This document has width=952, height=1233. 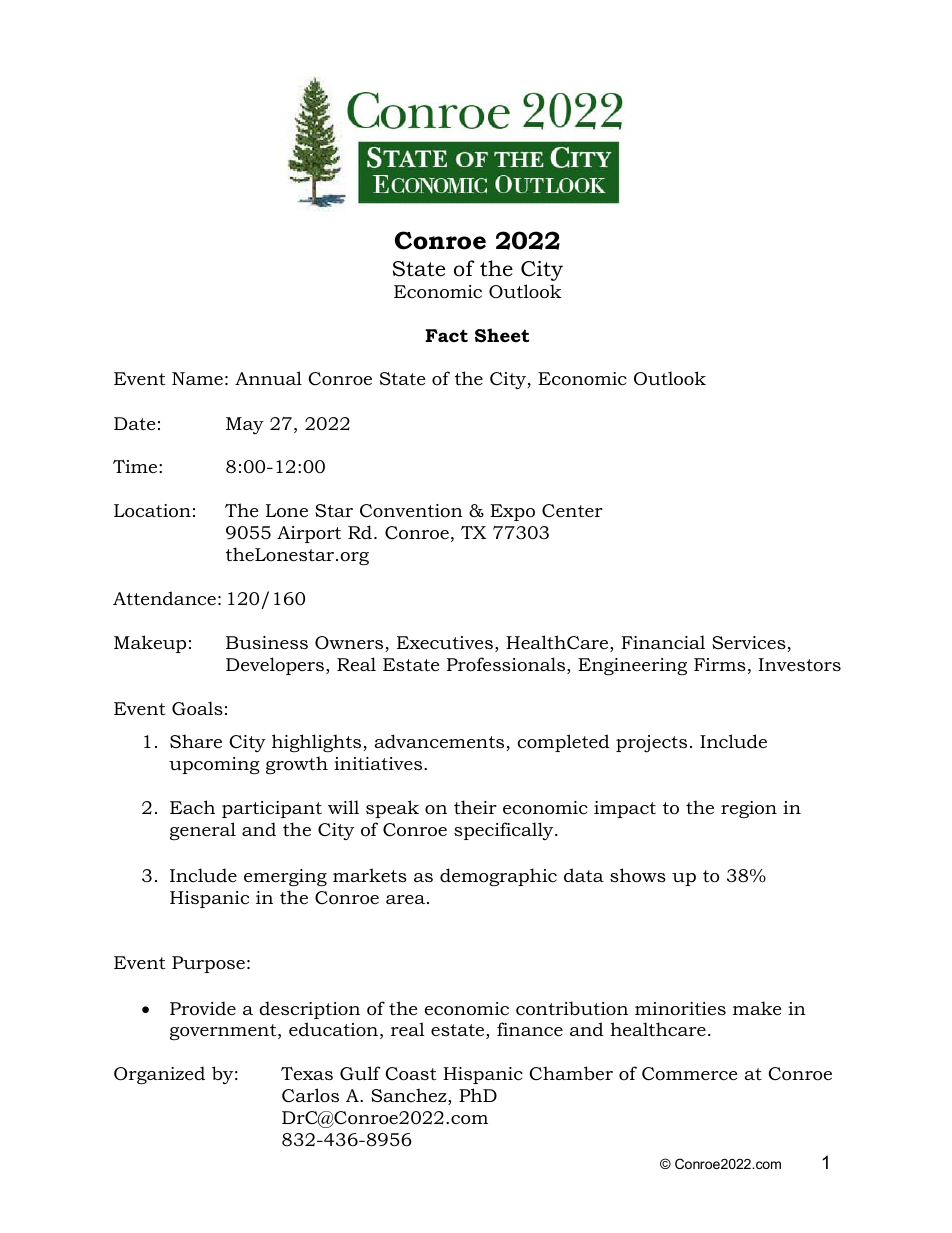 What do you see at coordinates (267, 642) in the document?
I see `Business` at bounding box center [267, 642].
